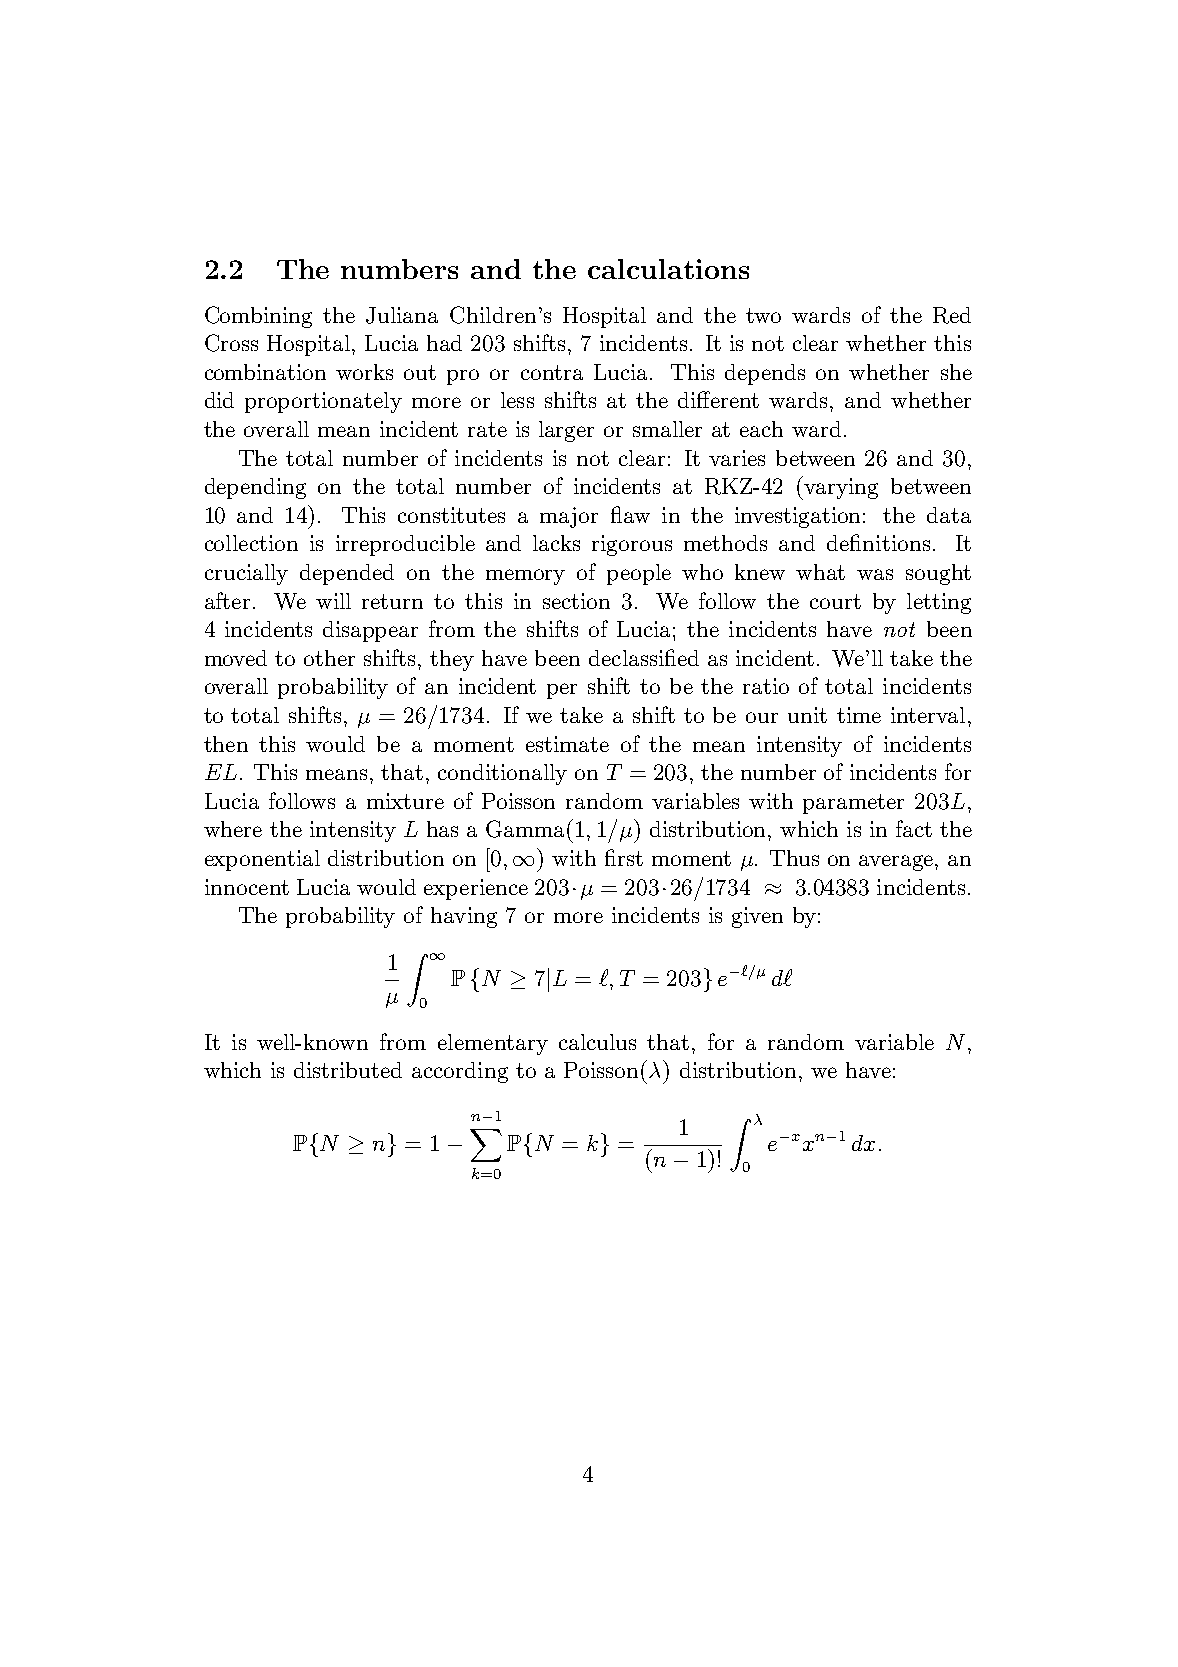 The width and height of the image is (1178, 1667). Describe the element at coordinates (841, 488) in the image. I see `varying` at that location.
